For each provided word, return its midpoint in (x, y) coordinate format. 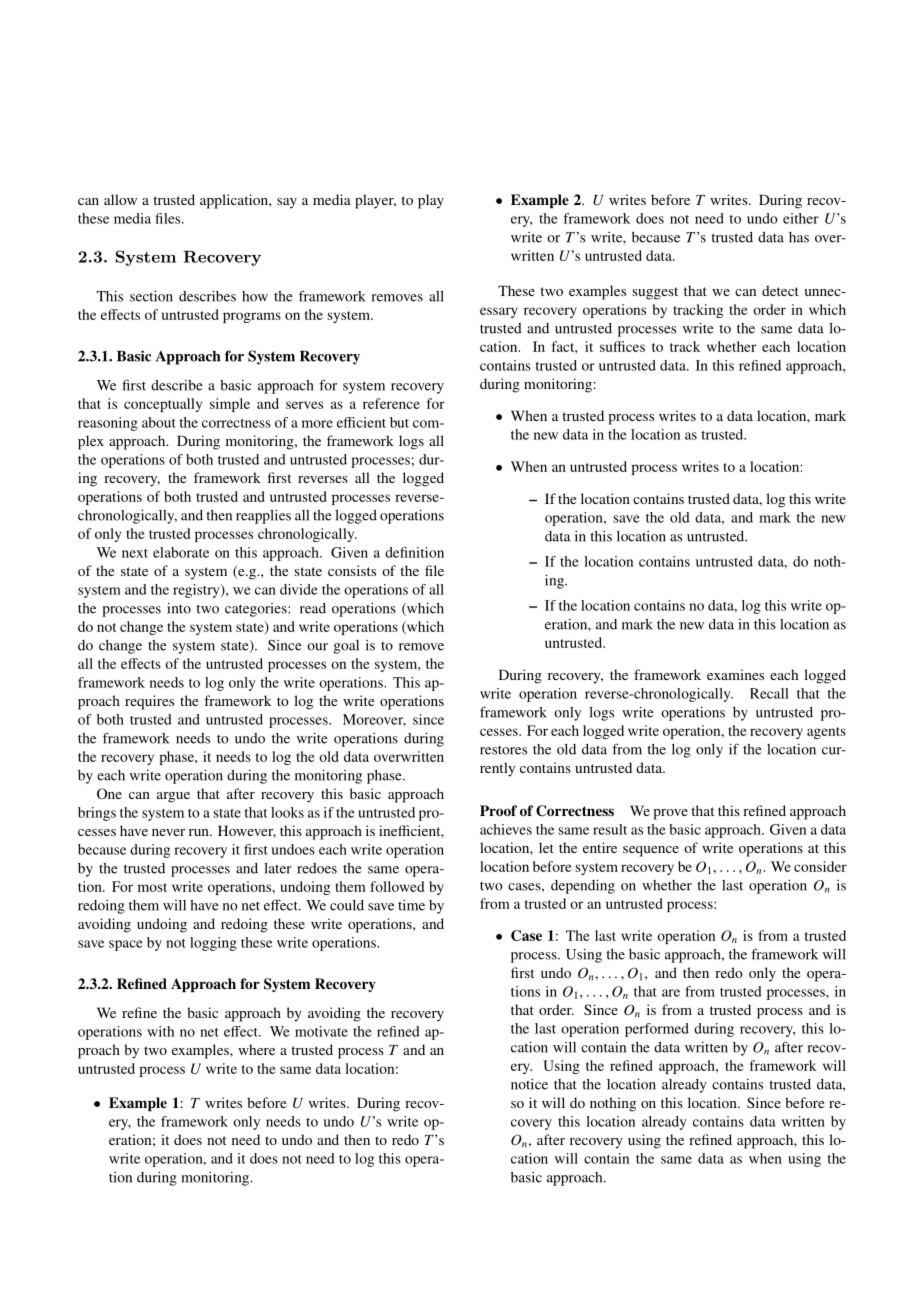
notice (529, 1084)
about (159, 422)
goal (346, 647)
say (287, 203)
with (160, 1031)
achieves (506, 829)
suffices (622, 346)
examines (735, 674)
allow (120, 199)
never (168, 832)
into (179, 608)
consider (820, 866)
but (399, 422)
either (801, 218)
